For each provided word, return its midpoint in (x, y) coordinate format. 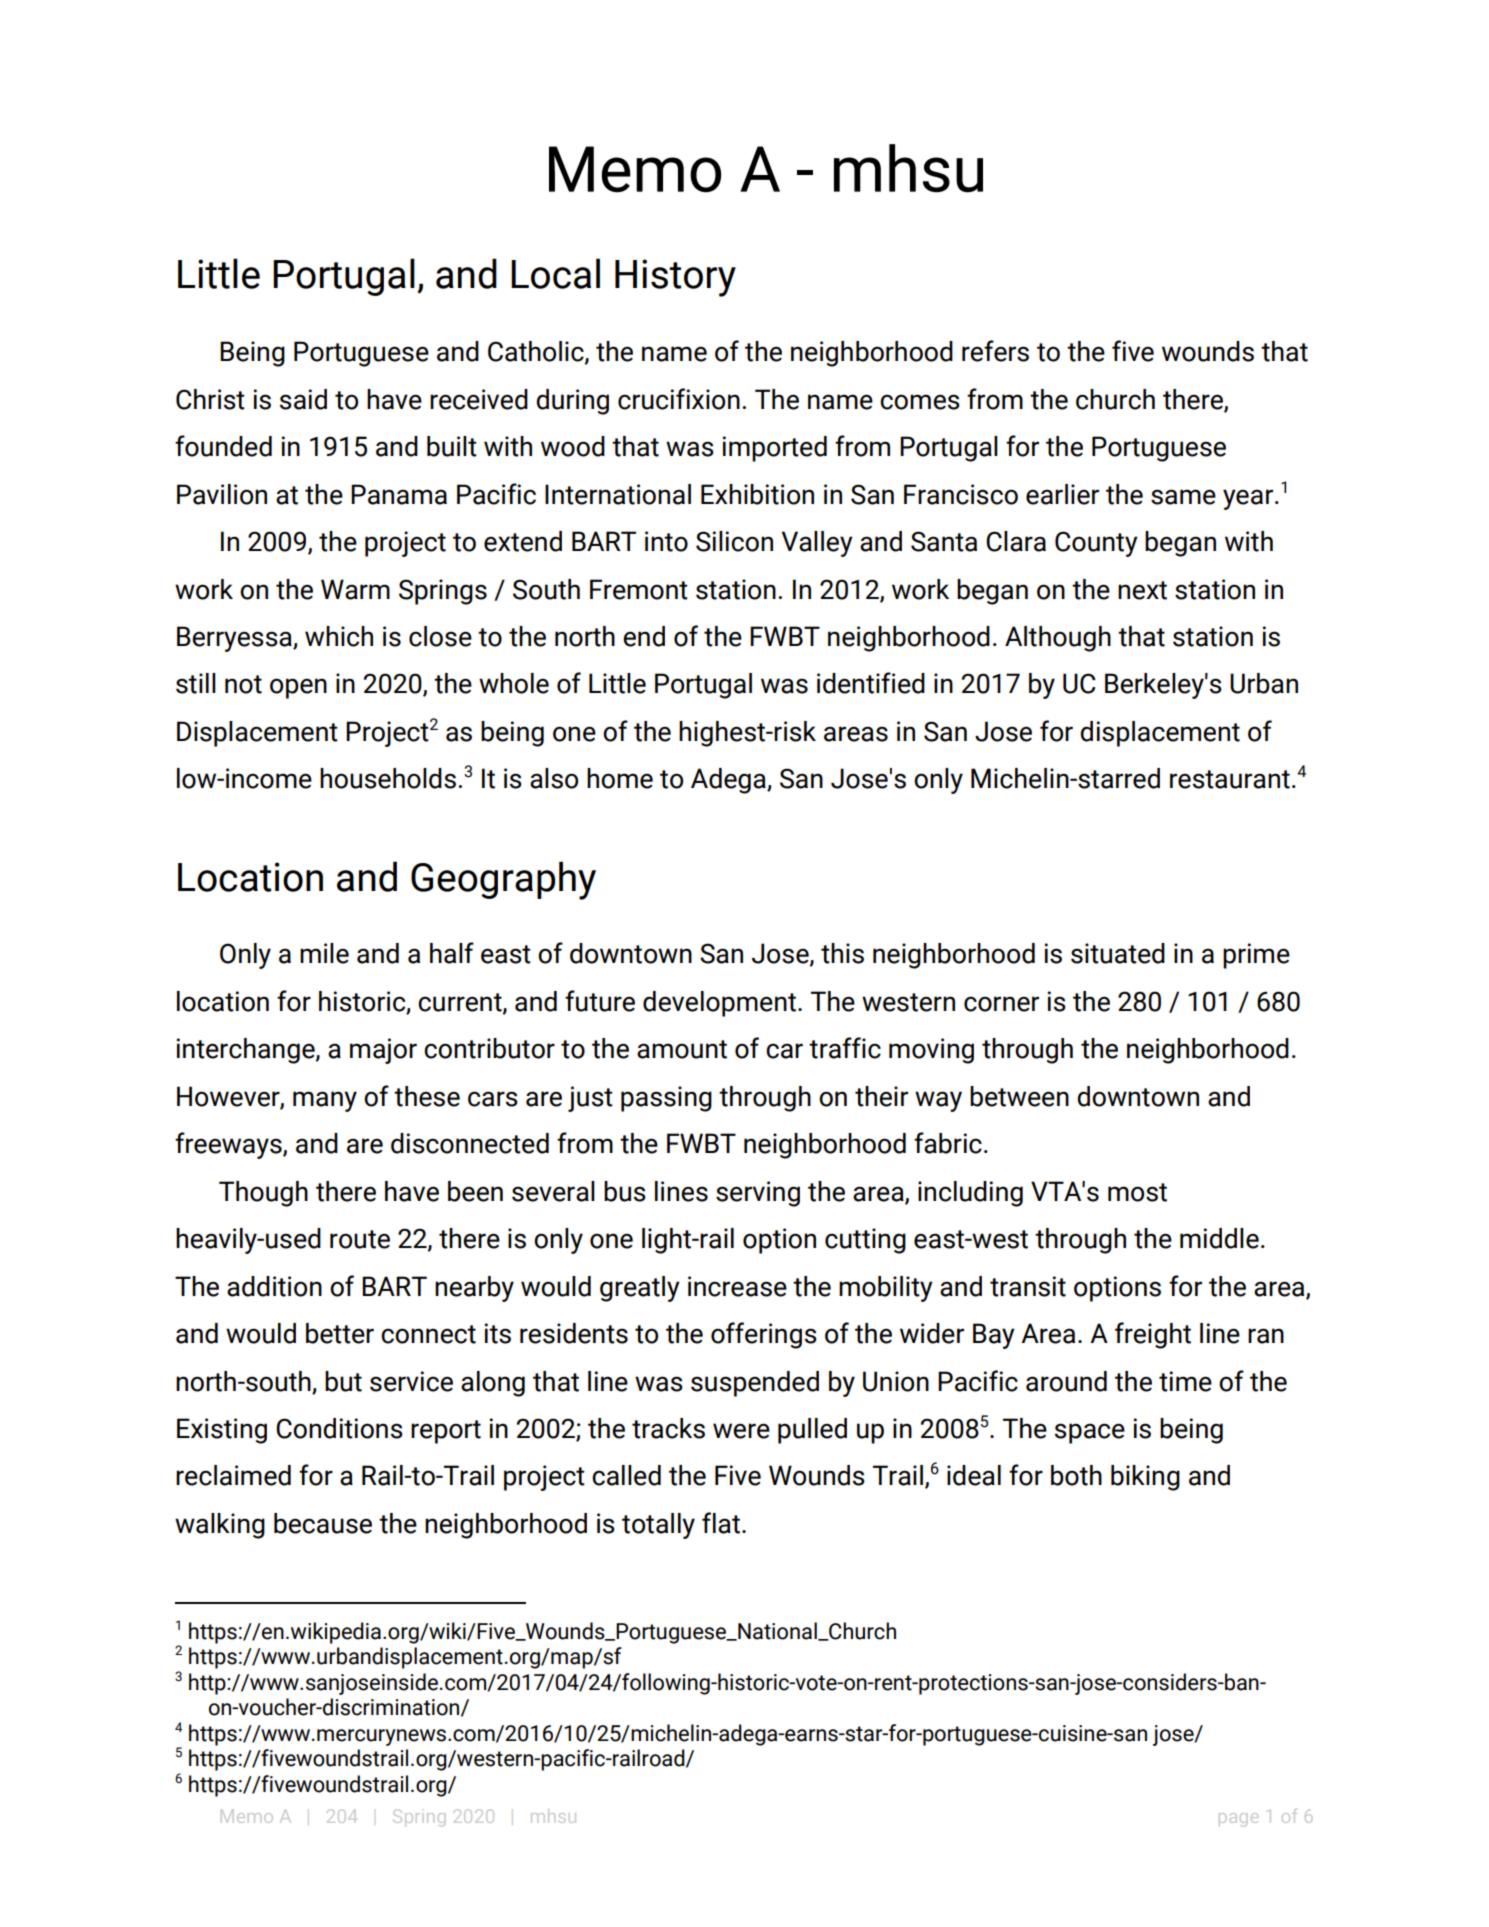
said (303, 399)
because (323, 1523)
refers (995, 351)
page (1238, 1819)
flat (721, 1523)
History (675, 278)
